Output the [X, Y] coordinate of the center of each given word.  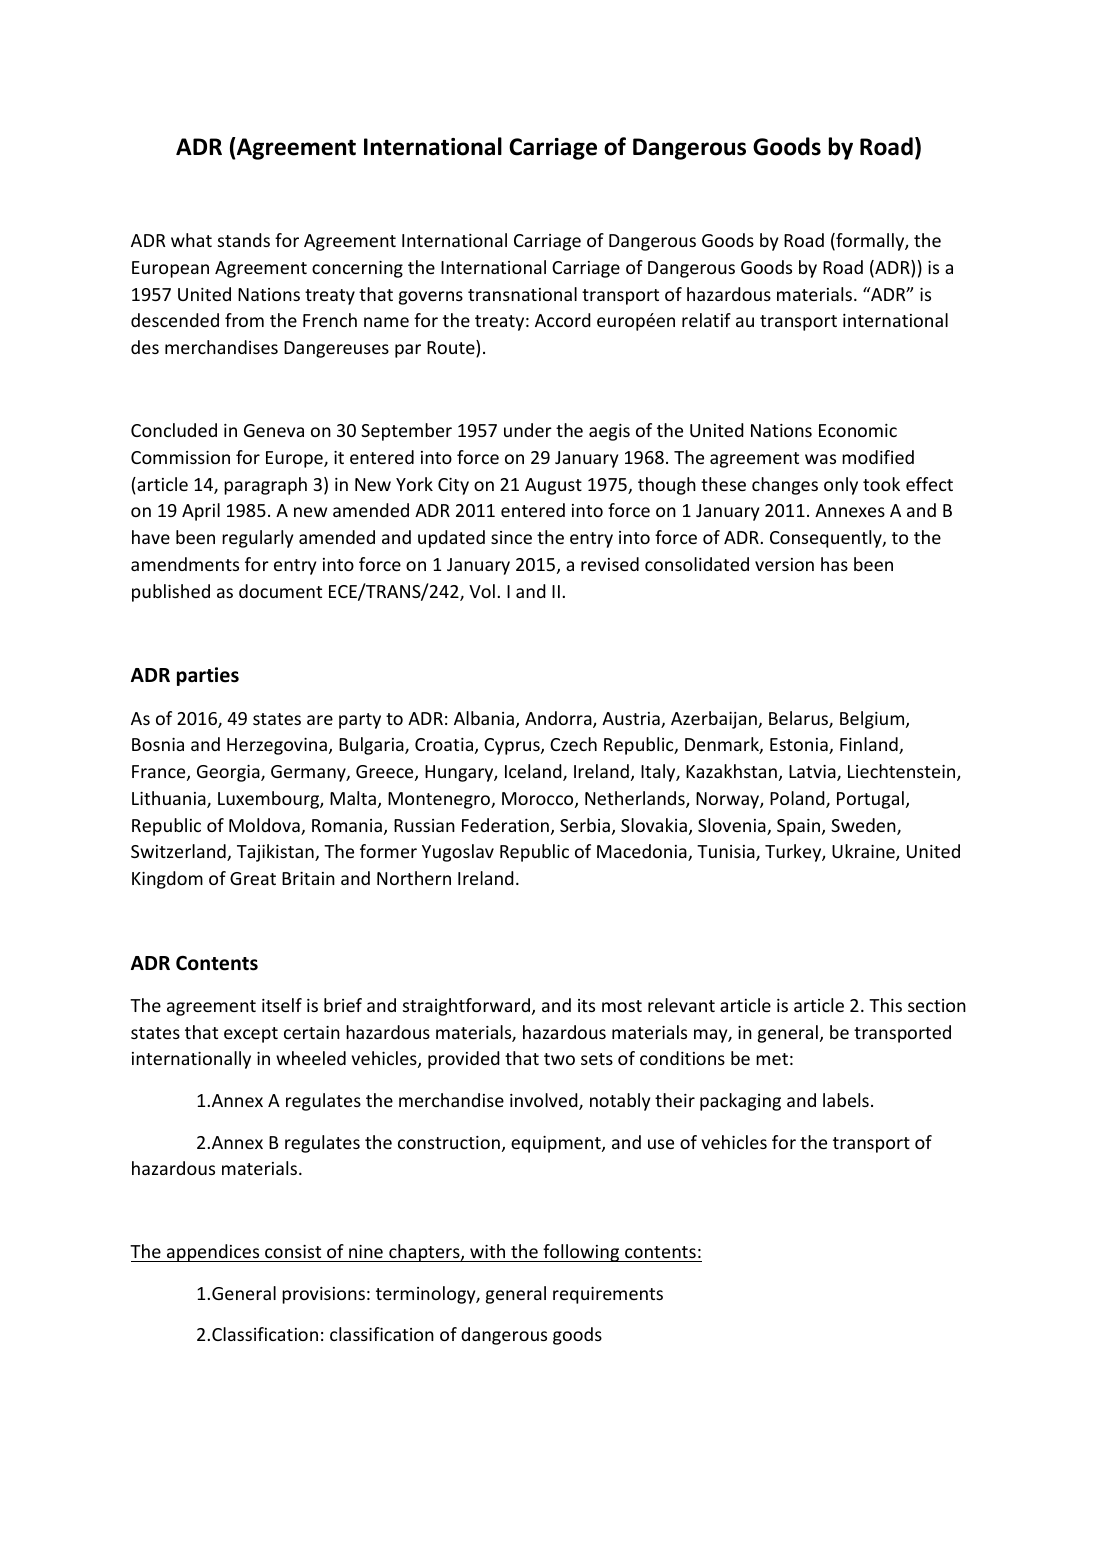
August [553, 486]
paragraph [265, 486]
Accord [563, 320]
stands [244, 240]
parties [208, 676]
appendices [213, 1253]
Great [253, 878]
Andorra [559, 719]
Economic [858, 430]
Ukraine [864, 852]
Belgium [873, 720]
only [841, 486]
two [559, 1059]
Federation [505, 825]
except [251, 1035]
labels [846, 1100]
